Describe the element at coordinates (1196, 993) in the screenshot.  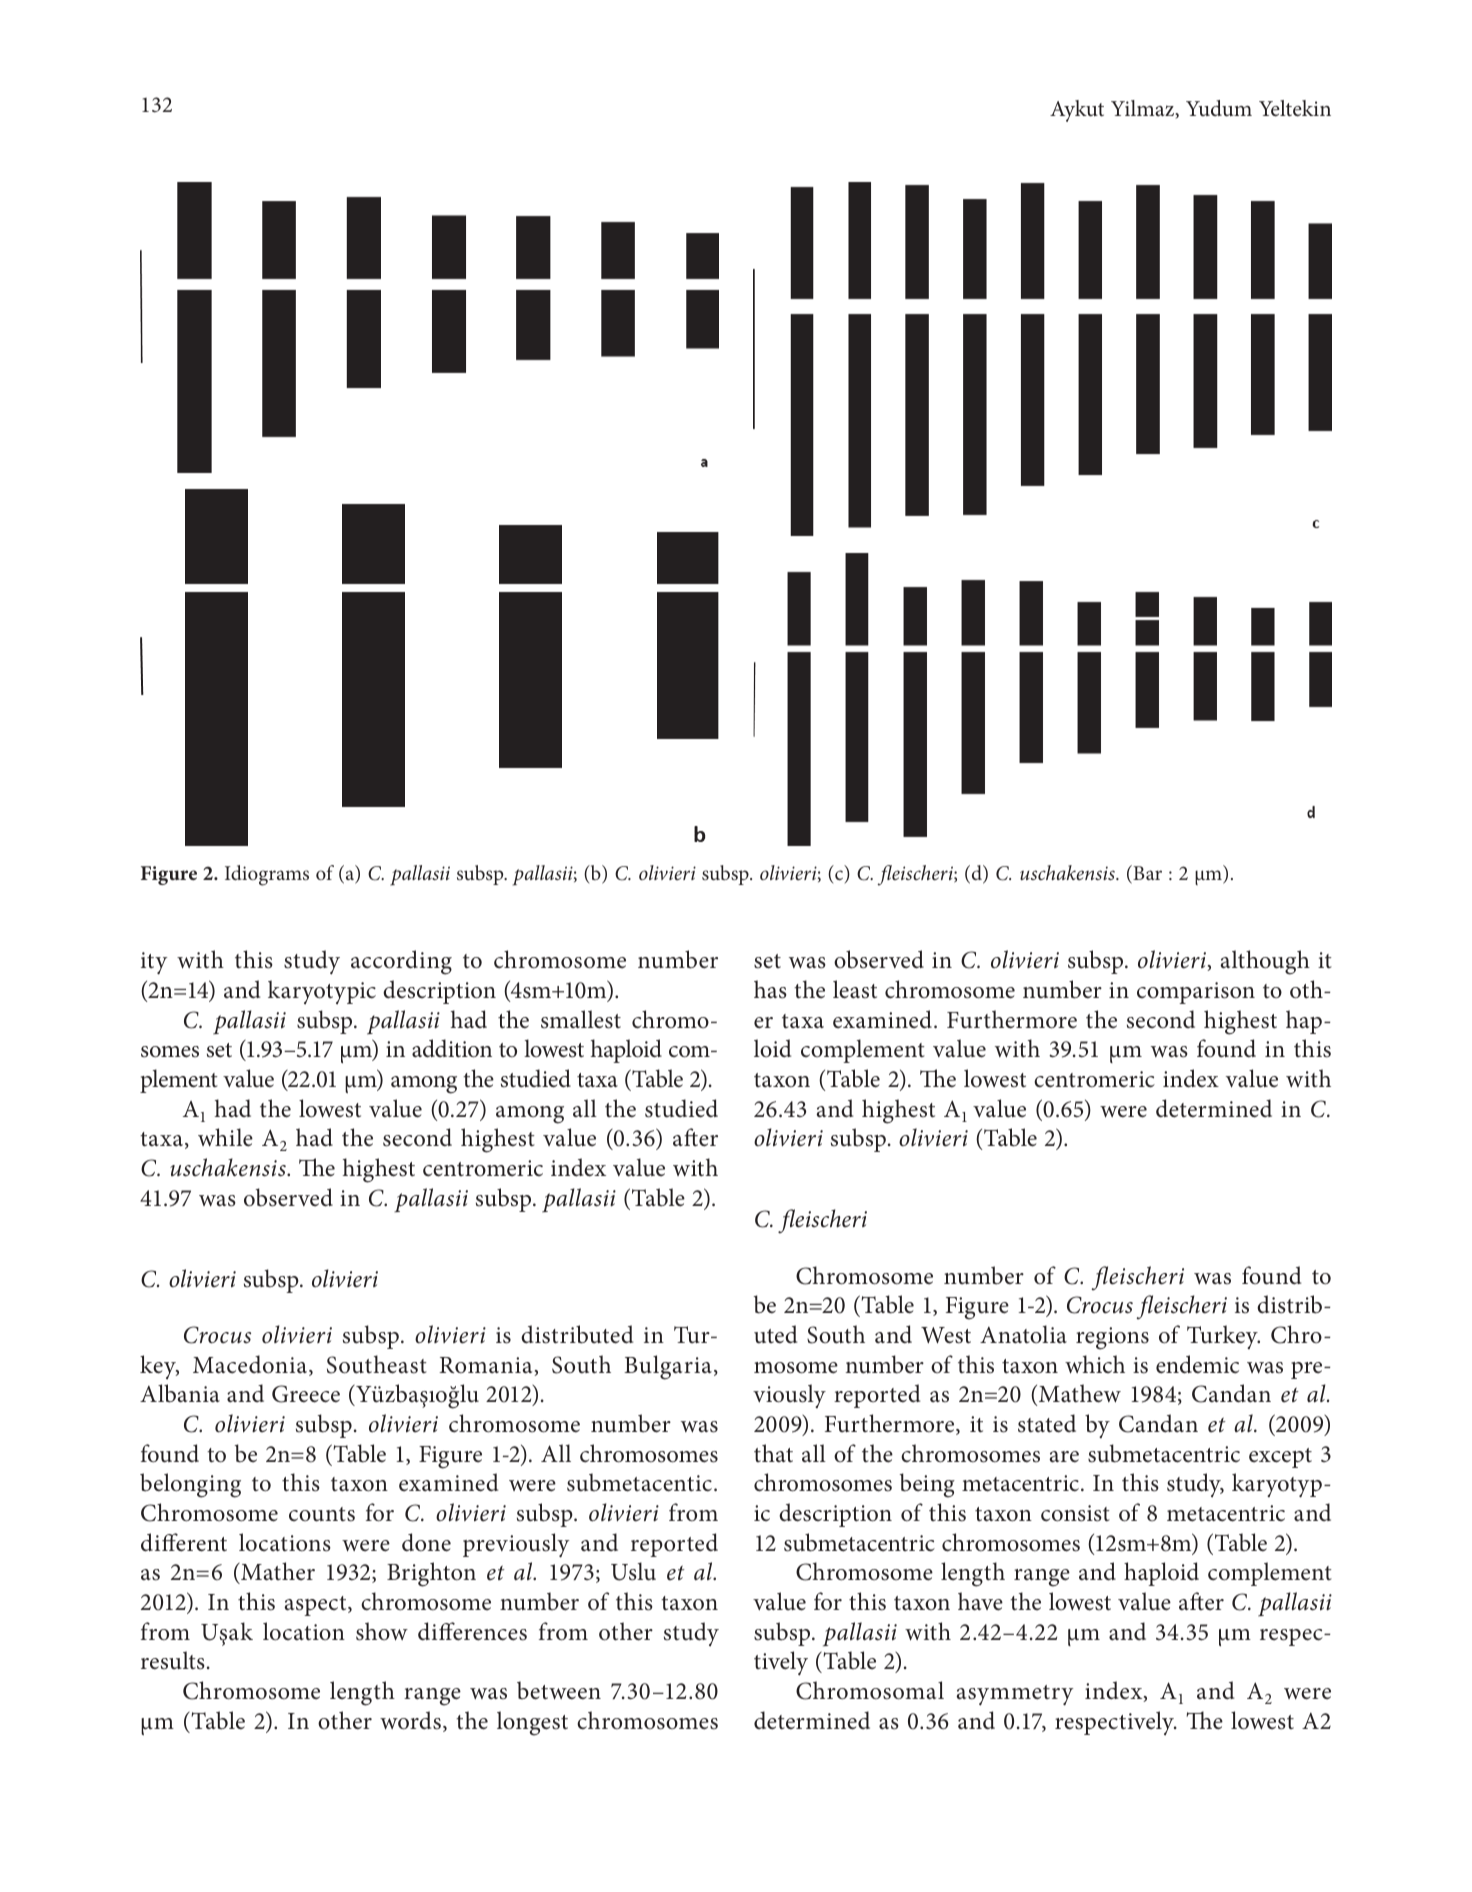
I see `comparison` at that location.
